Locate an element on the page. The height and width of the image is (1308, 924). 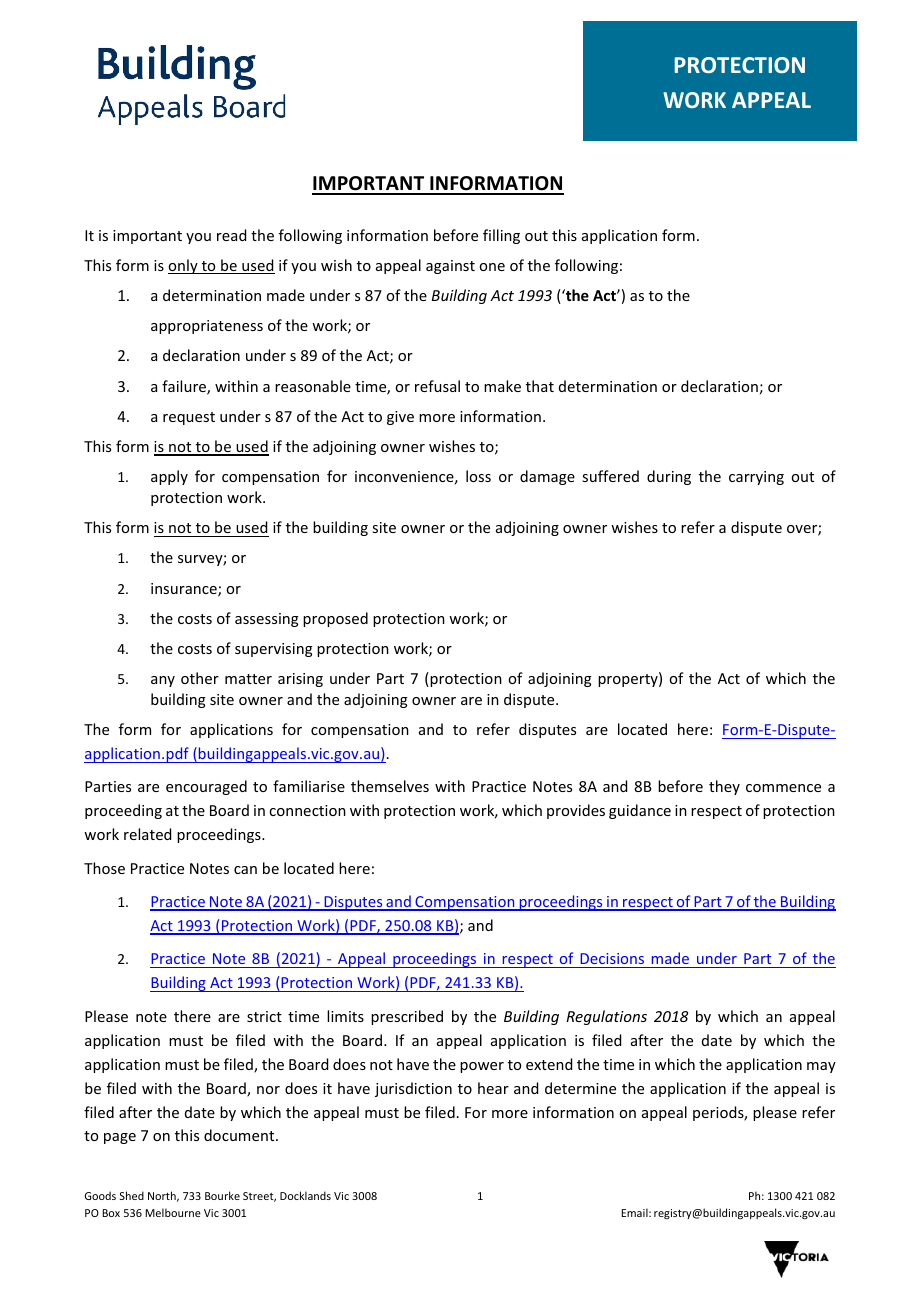
insurance is located at coordinates (185, 590).
